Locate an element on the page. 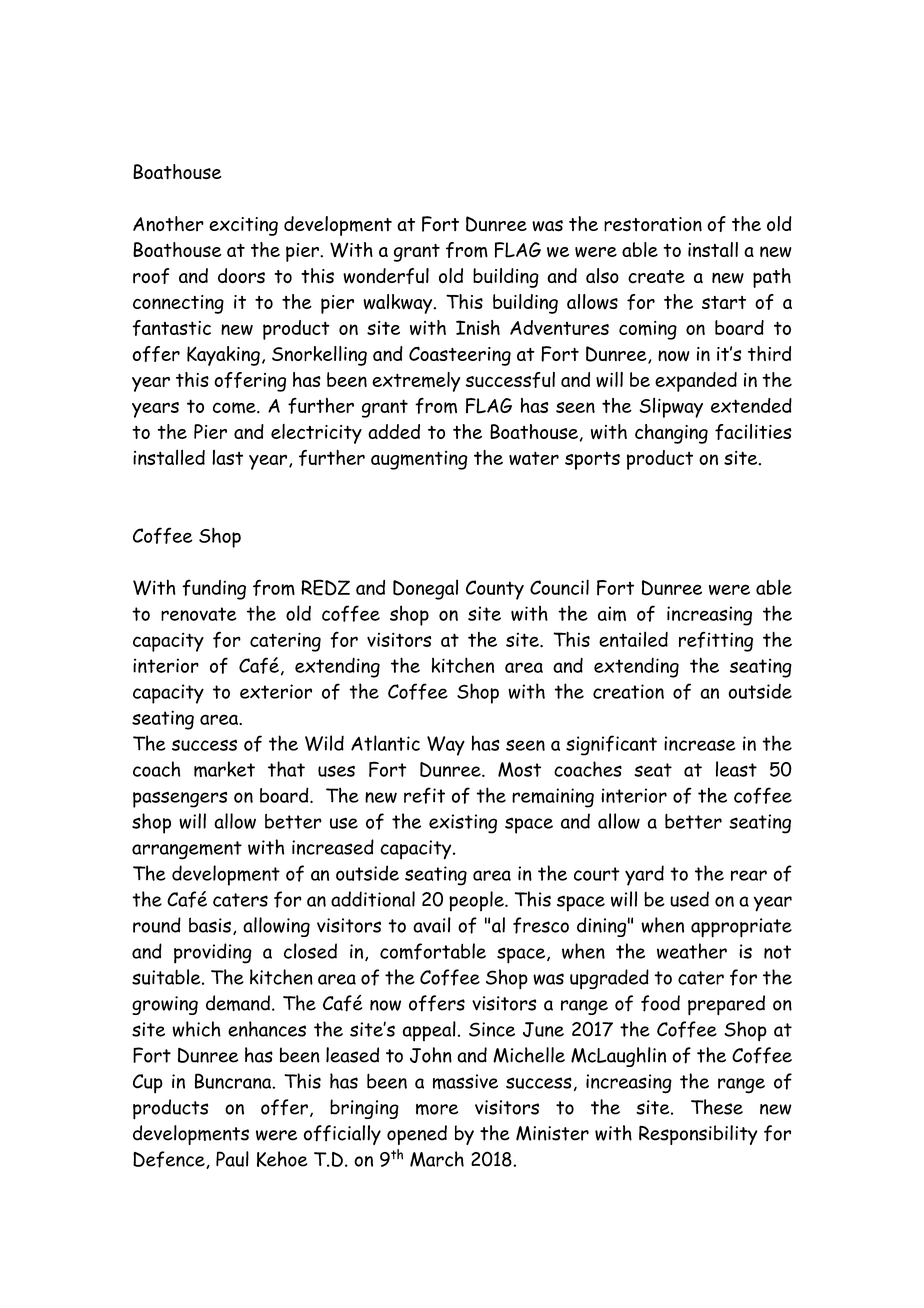  existing is located at coordinates (463, 824).
